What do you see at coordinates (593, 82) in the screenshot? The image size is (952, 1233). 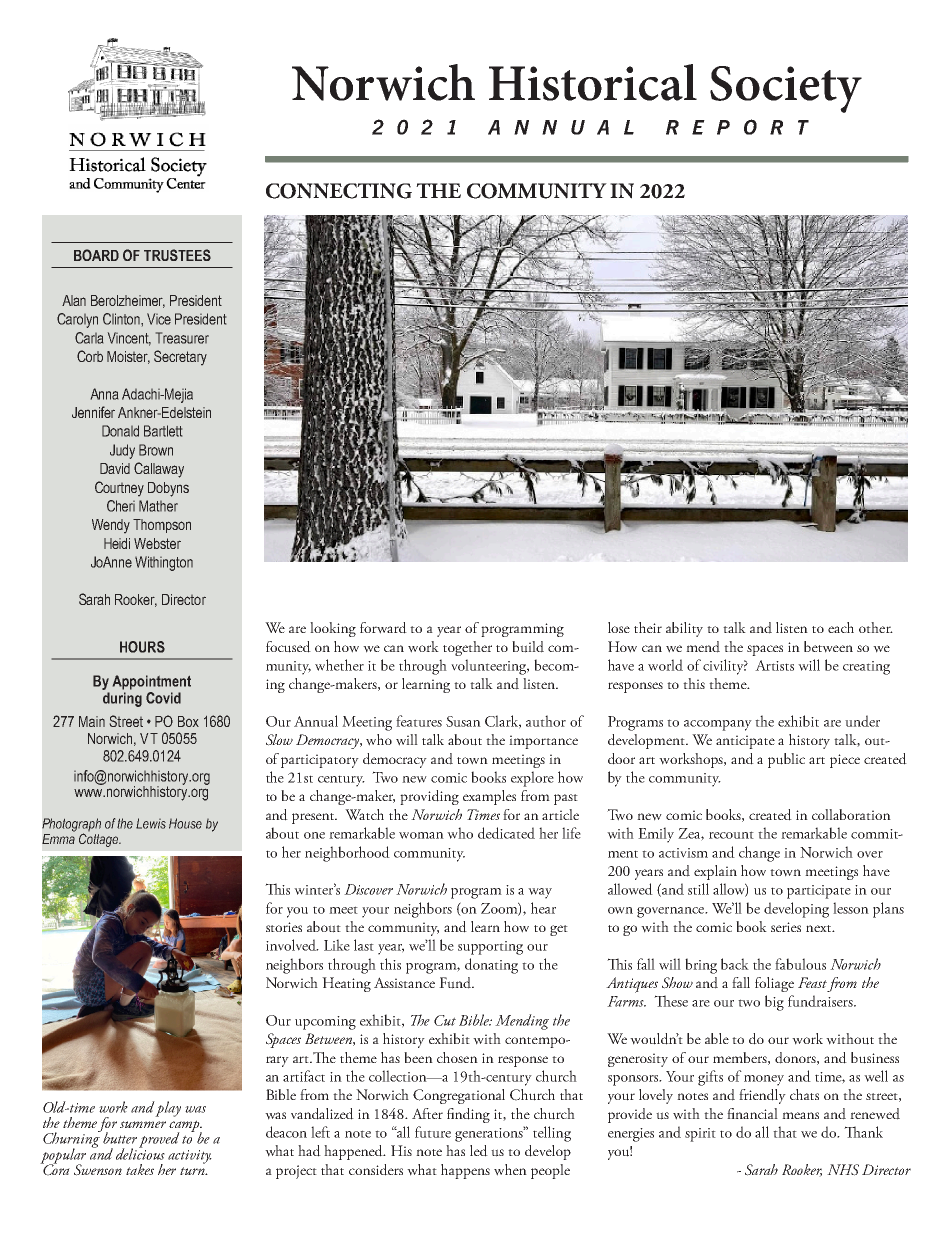 I see `Historical` at bounding box center [593, 82].
